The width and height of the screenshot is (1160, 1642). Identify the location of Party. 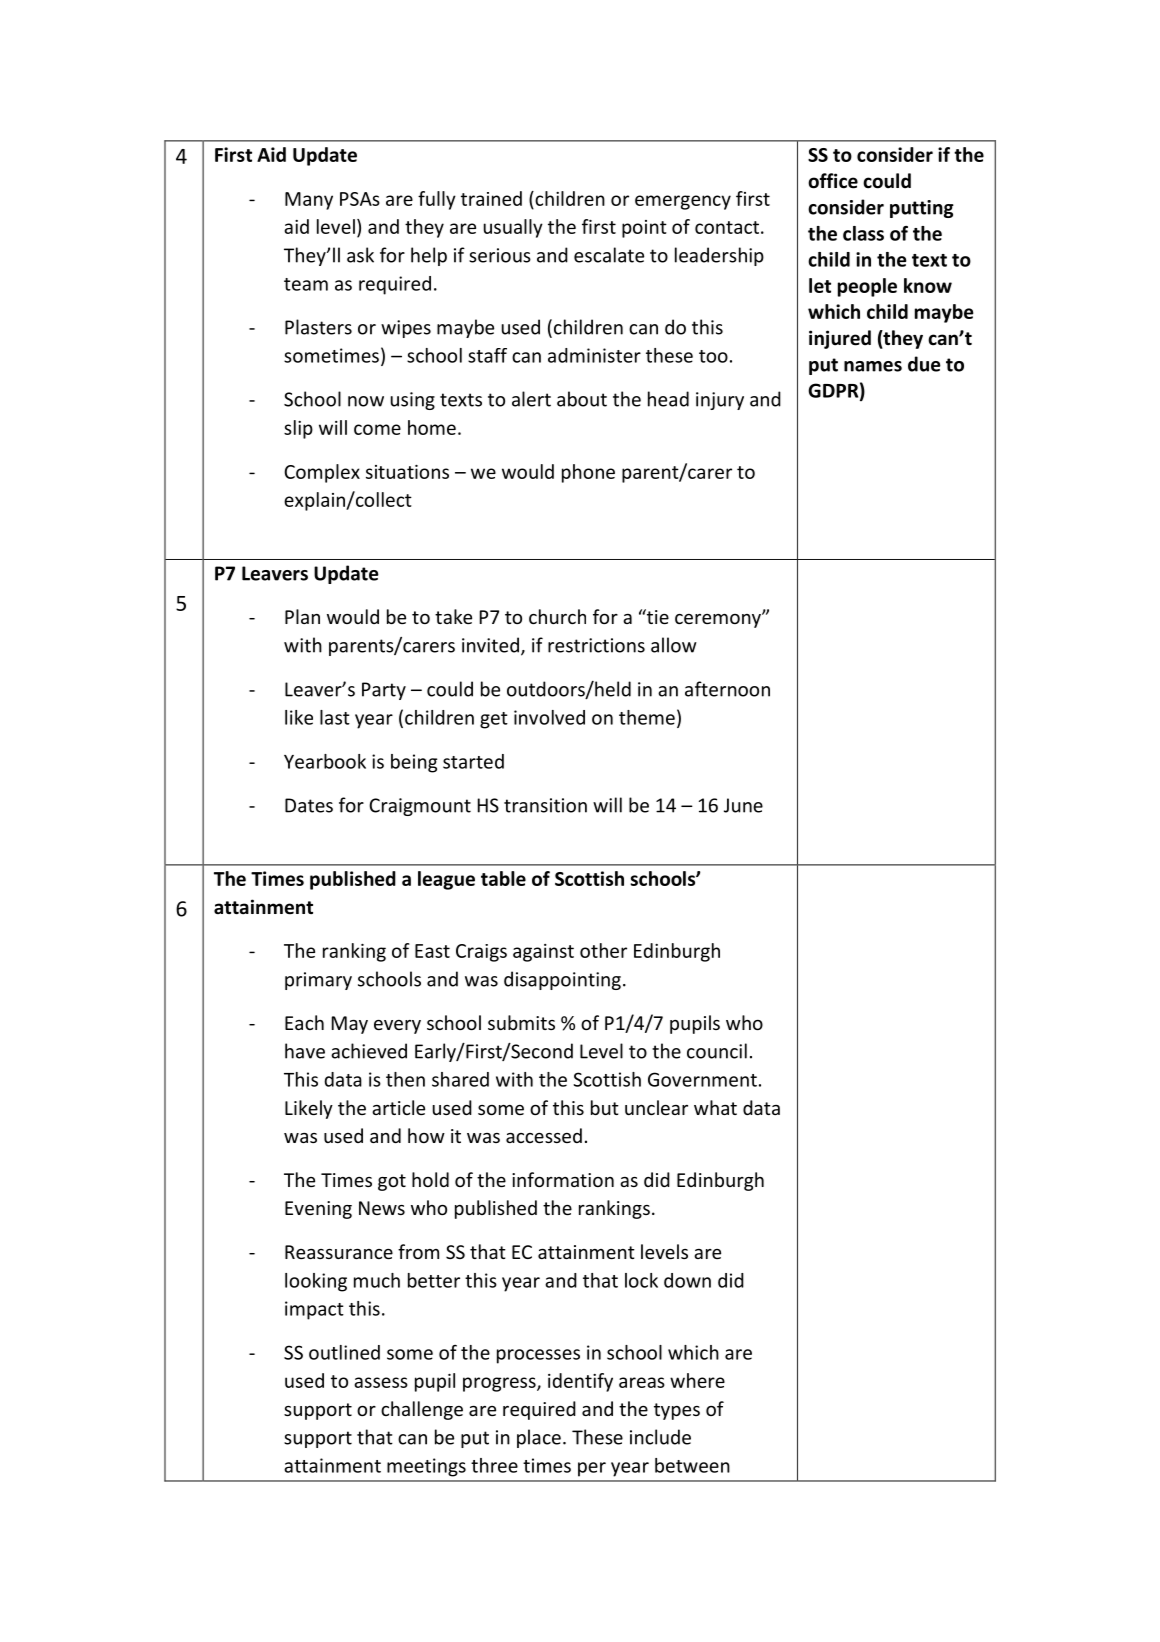
(384, 691).
